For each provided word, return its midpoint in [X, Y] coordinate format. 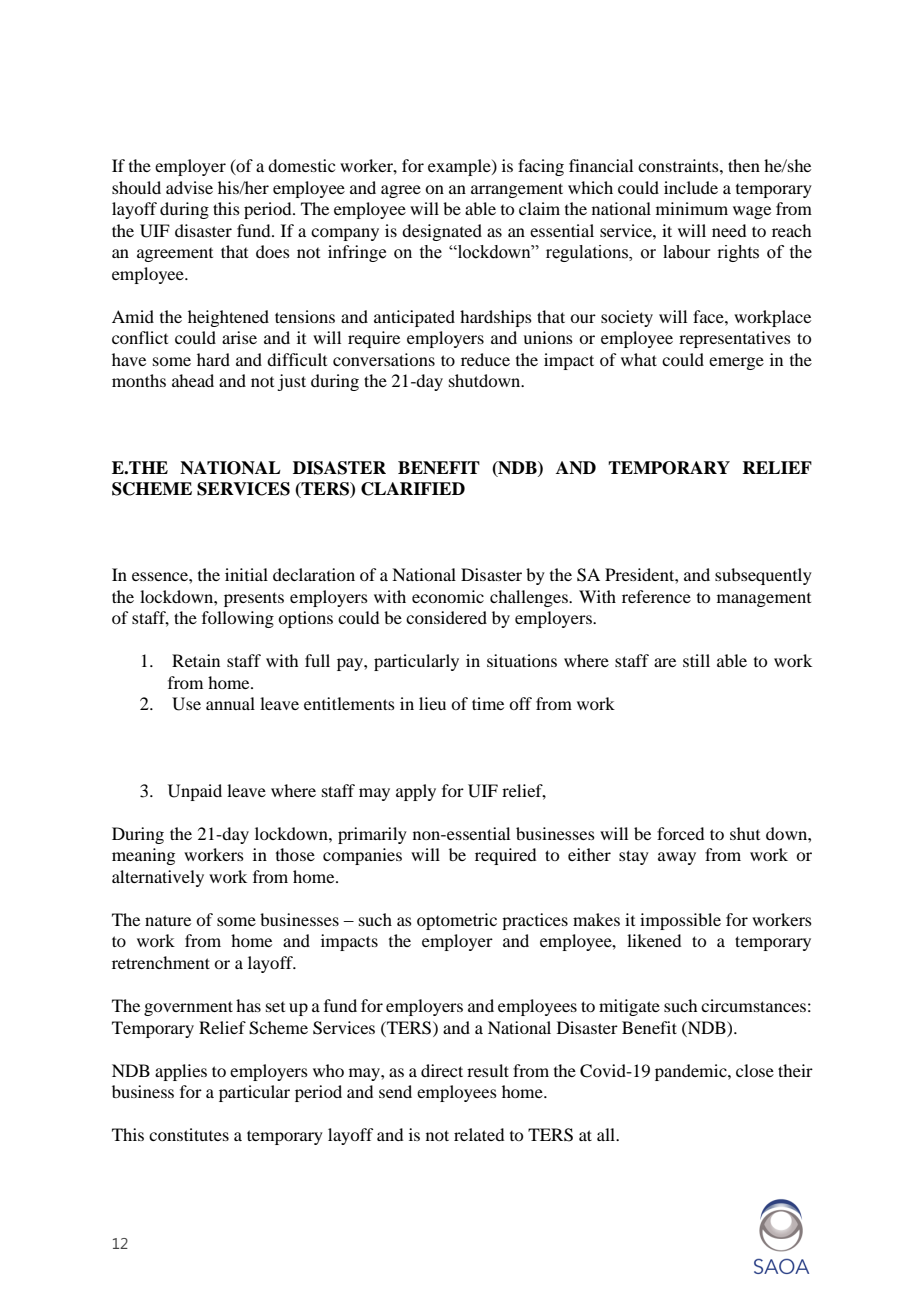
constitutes [189, 1134]
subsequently [763, 576]
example [460, 167]
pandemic [692, 1072]
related [479, 1134]
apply [416, 792]
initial [246, 574]
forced [680, 833]
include [691, 187]
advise [189, 187]
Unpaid [195, 792]
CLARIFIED [413, 489]
